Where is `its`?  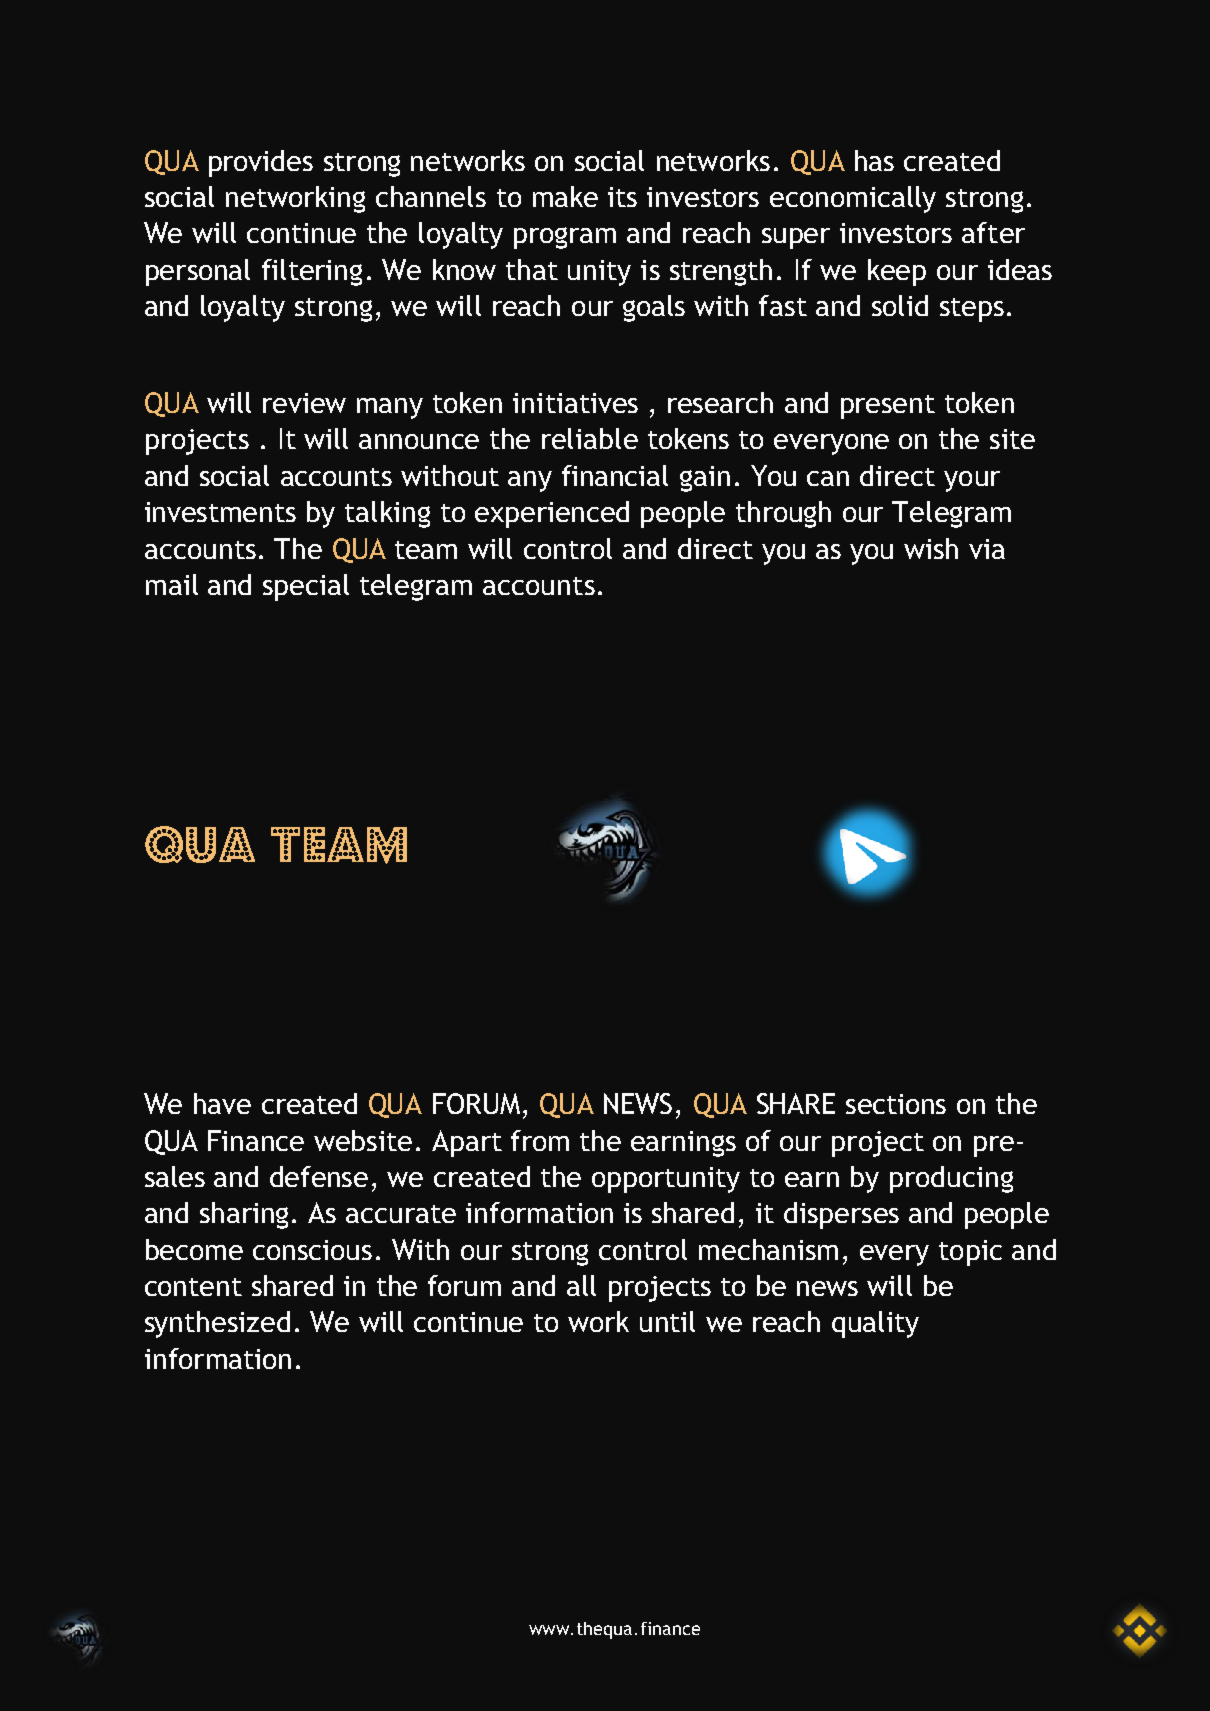 its is located at coordinates (622, 197).
